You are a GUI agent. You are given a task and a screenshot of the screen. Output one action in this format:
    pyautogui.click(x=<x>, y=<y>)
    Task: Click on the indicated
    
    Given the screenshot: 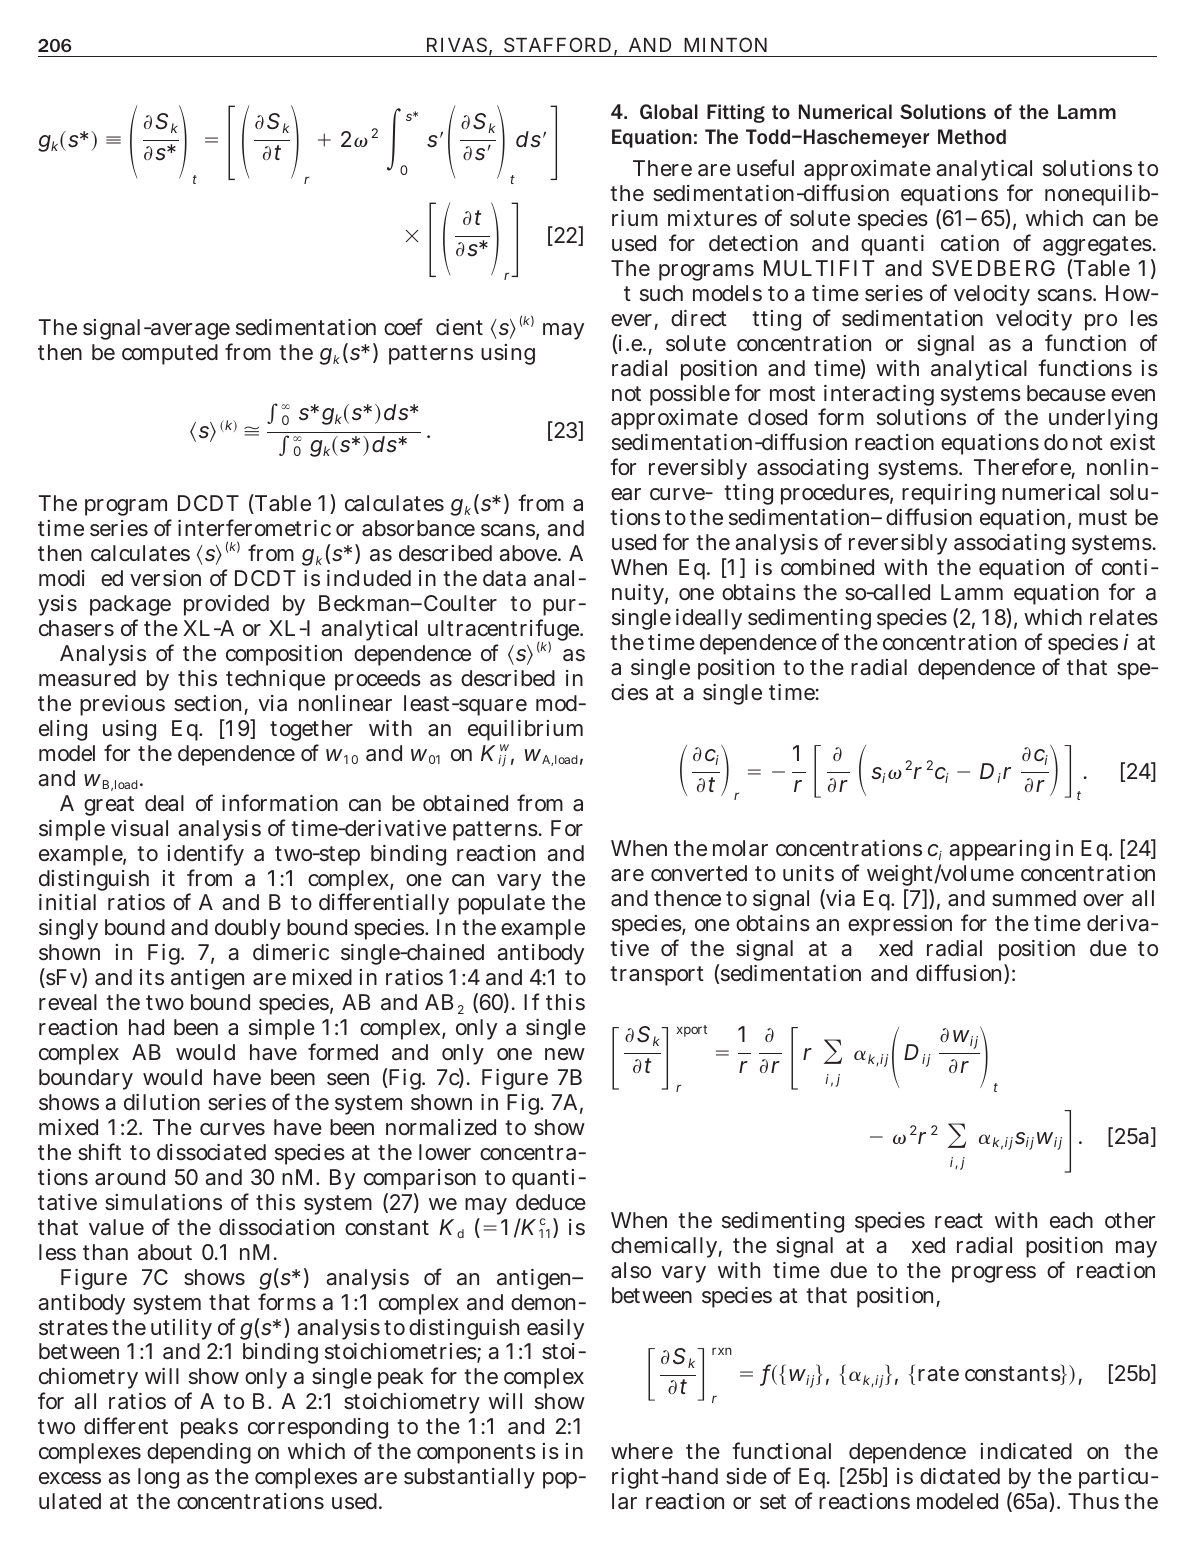 What is the action you would take?
    pyautogui.click(x=1026, y=1451)
